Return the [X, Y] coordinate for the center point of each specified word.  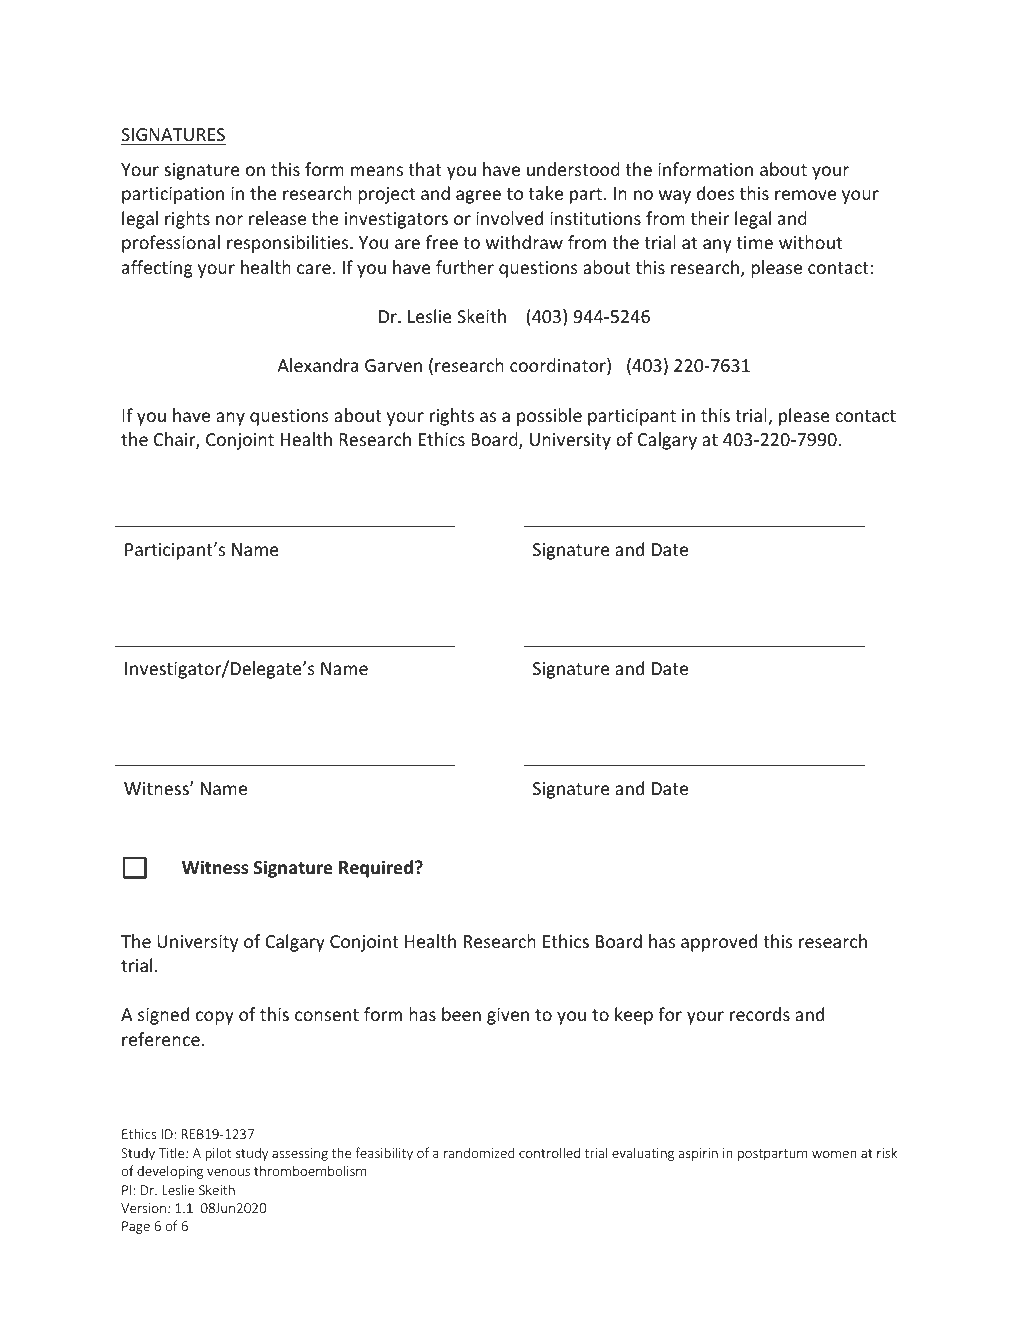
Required [376, 869]
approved [719, 943]
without [810, 242]
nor [229, 220]
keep [634, 1016]
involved [509, 218]
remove [805, 195]
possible [549, 417]
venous [228, 1172]
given [508, 1016]
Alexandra [317, 365]
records [760, 1014]
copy [215, 1018]
